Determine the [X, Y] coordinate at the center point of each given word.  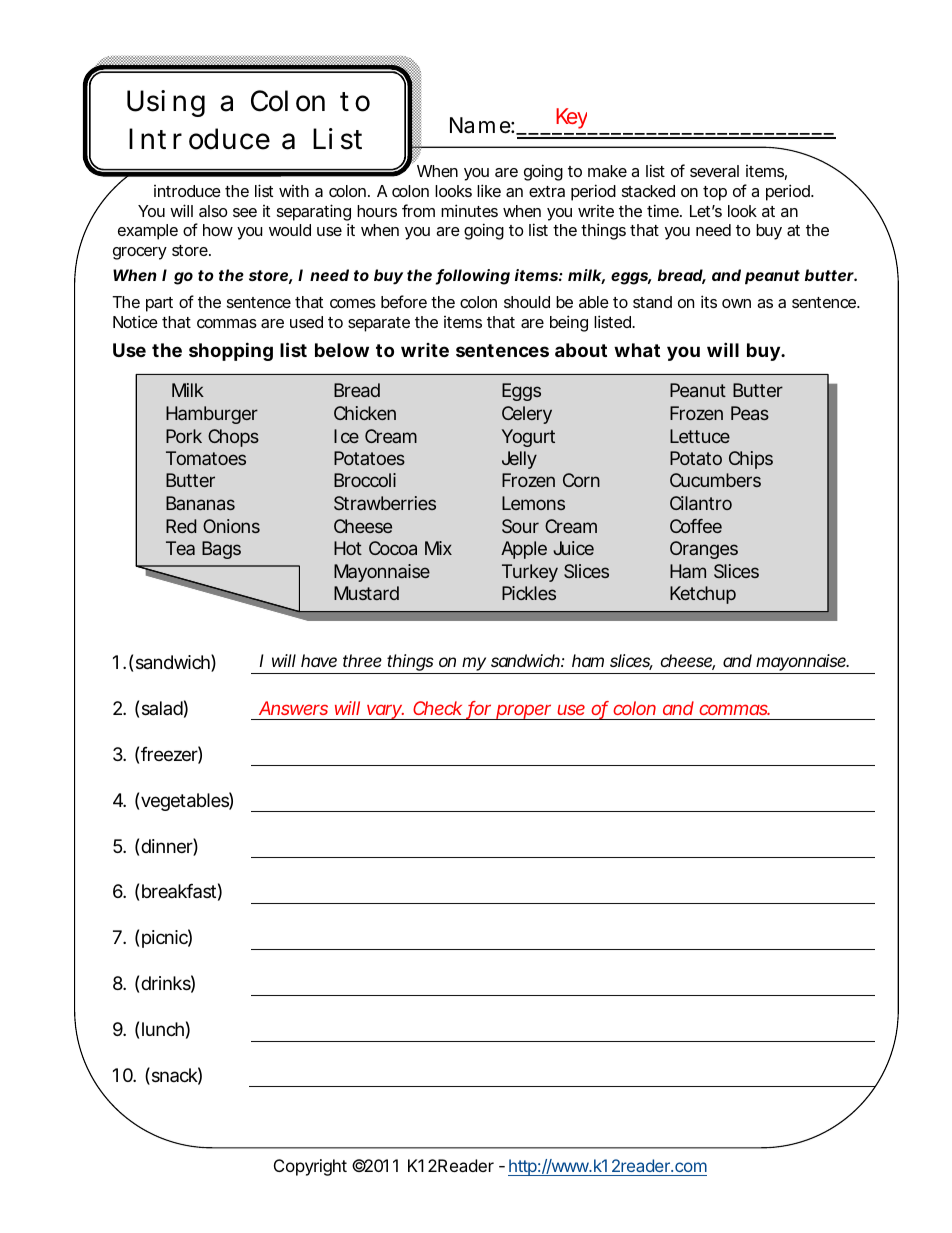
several [714, 171]
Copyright [310, 1167]
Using [166, 103]
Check [437, 708]
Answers [293, 708]
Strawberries [385, 503]
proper [524, 712]
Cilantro [701, 503]
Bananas [200, 503]
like [489, 190]
